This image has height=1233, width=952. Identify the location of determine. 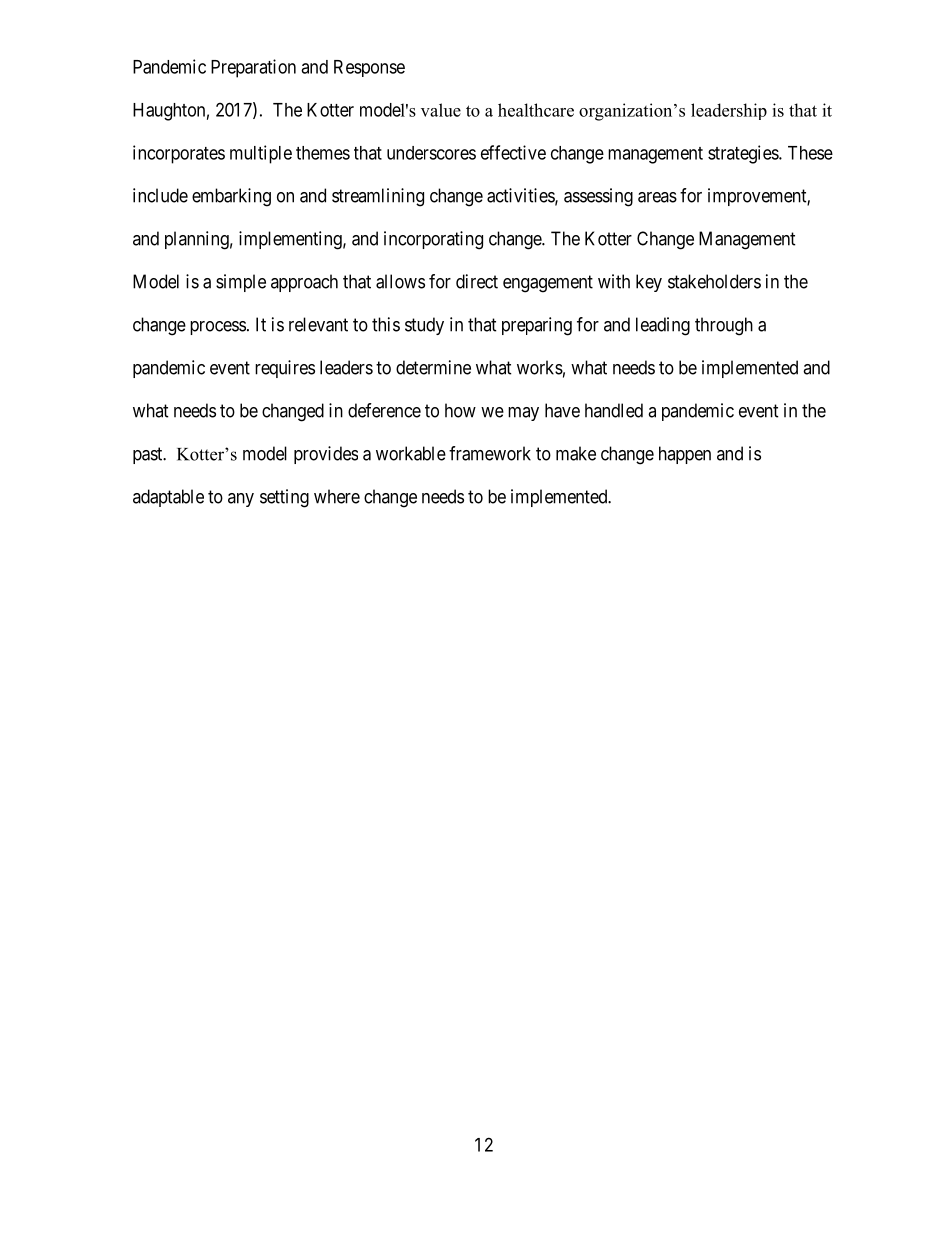
(433, 367).
